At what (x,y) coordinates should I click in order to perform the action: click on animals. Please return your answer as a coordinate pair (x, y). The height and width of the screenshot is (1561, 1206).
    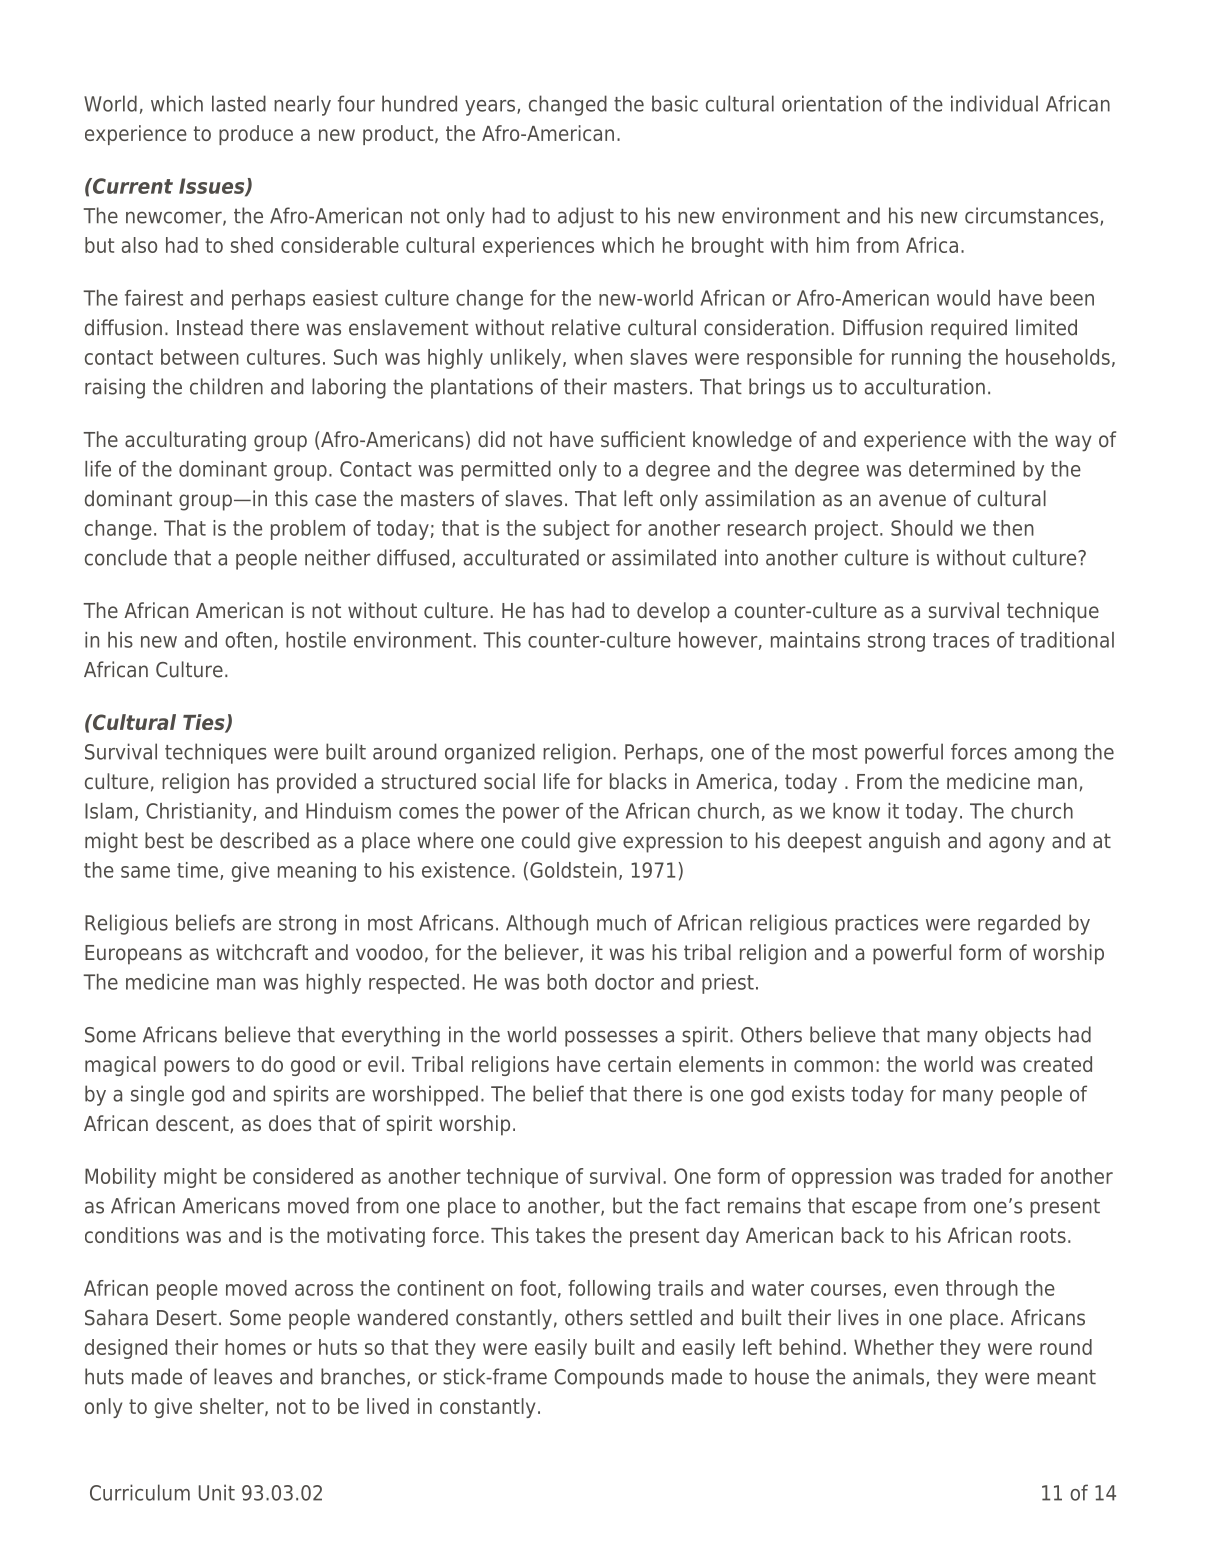
    Looking at the image, I should click on (890, 1377).
